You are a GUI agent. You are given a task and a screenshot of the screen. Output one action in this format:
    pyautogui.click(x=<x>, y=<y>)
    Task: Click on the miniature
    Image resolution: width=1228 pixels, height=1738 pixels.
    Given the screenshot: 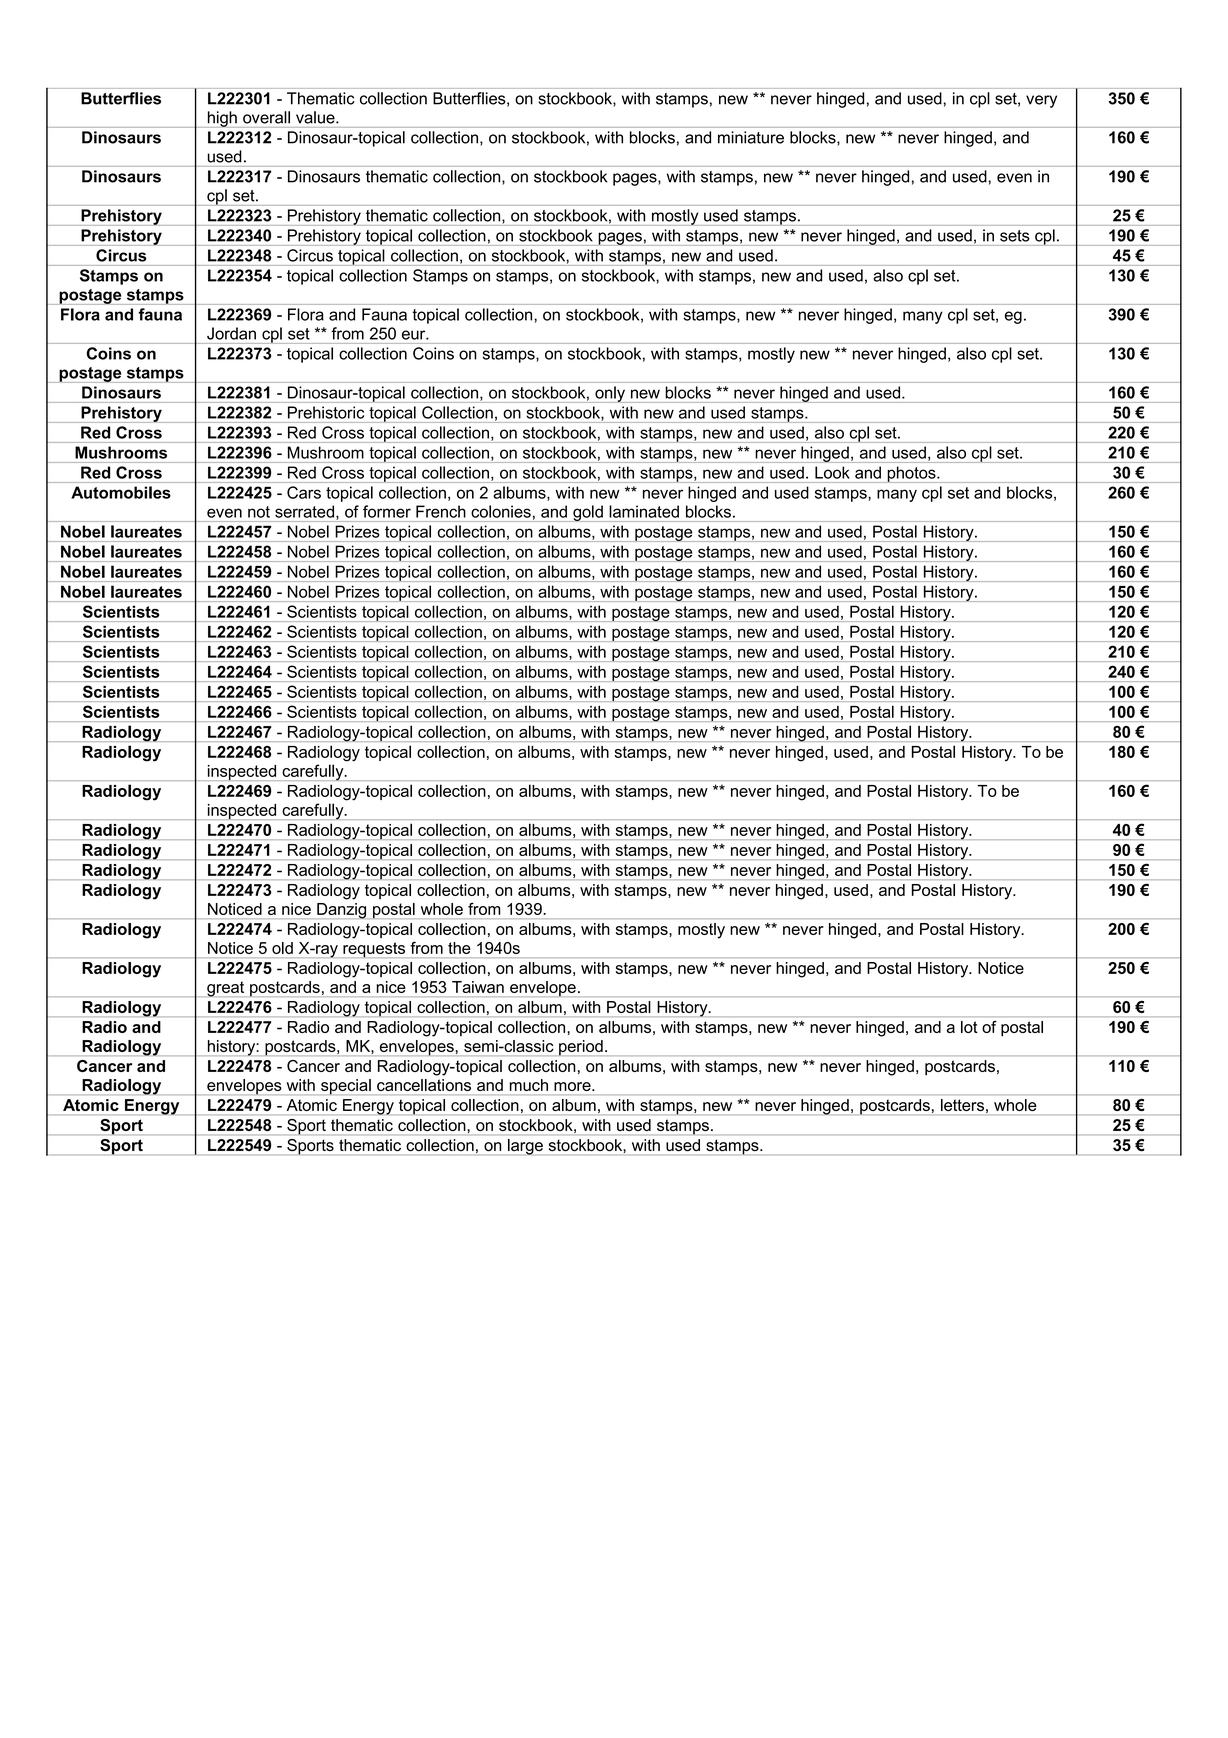 What is the action you would take?
    pyautogui.click(x=751, y=137)
